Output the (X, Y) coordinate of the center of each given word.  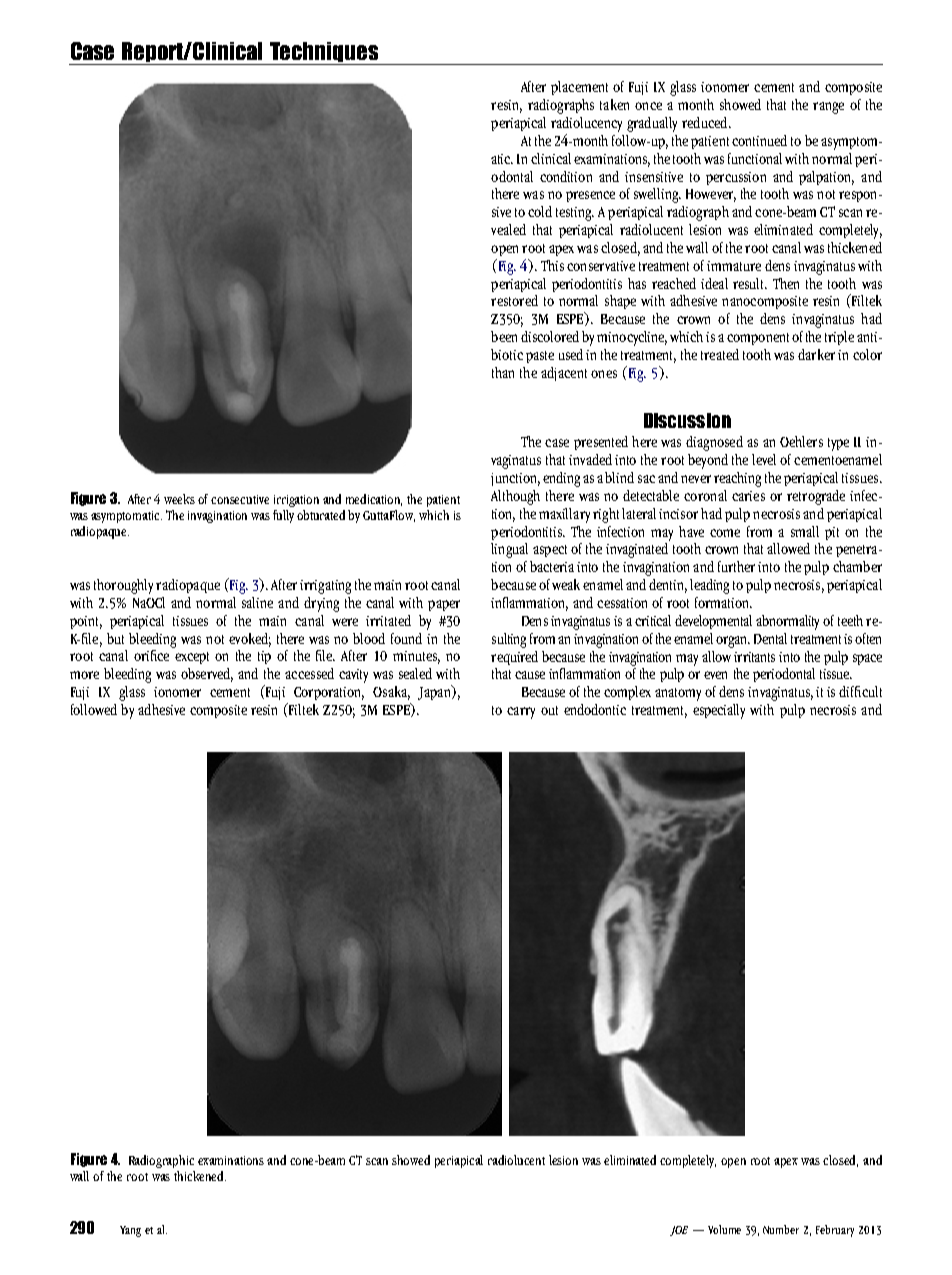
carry (521, 713)
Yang (130, 1231)
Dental (770, 638)
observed (207, 675)
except (192, 658)
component (758, 339)
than (503, 372)
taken (614, 104)
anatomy (678, 694)
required (514, 658)
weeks (179, 499)
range (828, 108)
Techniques (324, 53)
